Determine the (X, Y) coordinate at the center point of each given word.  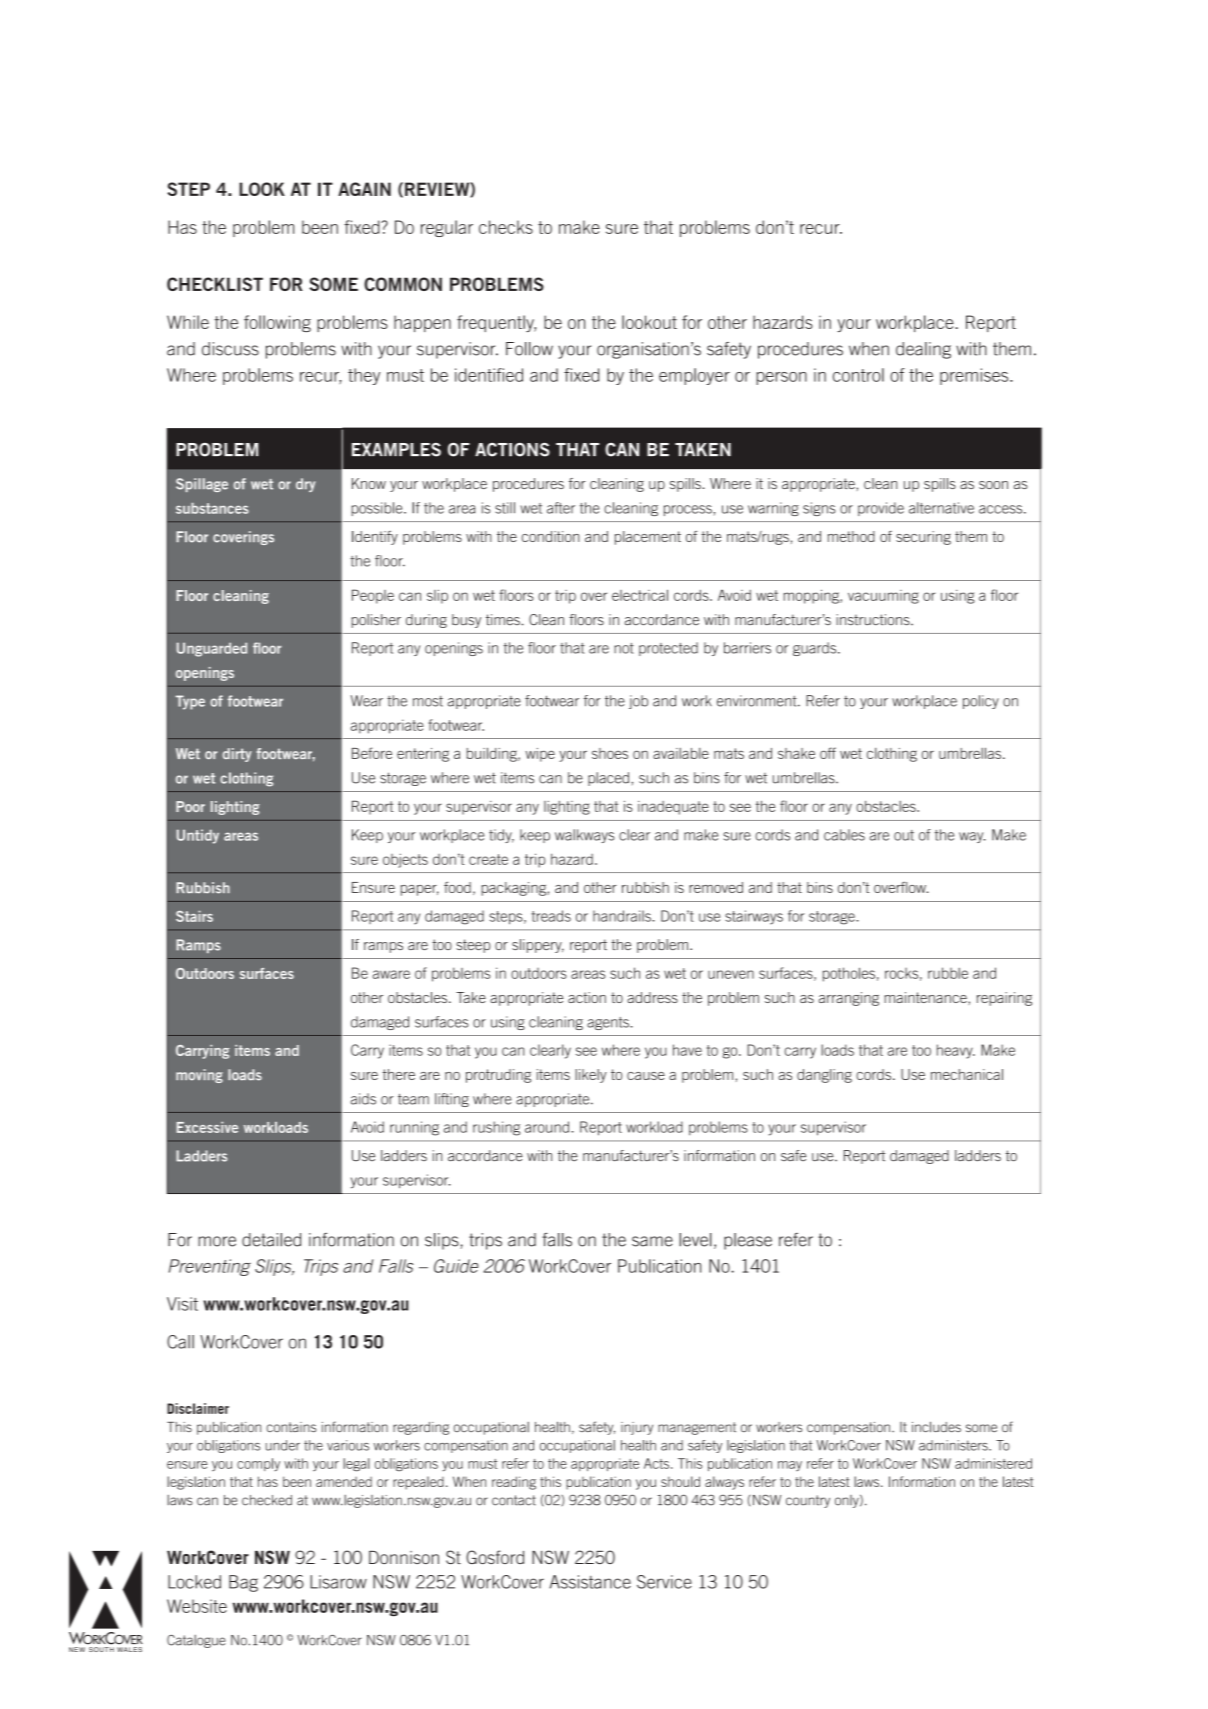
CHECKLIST (215, 284)
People (373, 596)
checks (506, 227)
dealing (923, 350)
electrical (640, 595)
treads (551, 916)
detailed (271, 1240)
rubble (948, 973)
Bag (243, 1583)
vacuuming (883, 597)
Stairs (194, 916)
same (652, 1241)
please (748, 1241)
